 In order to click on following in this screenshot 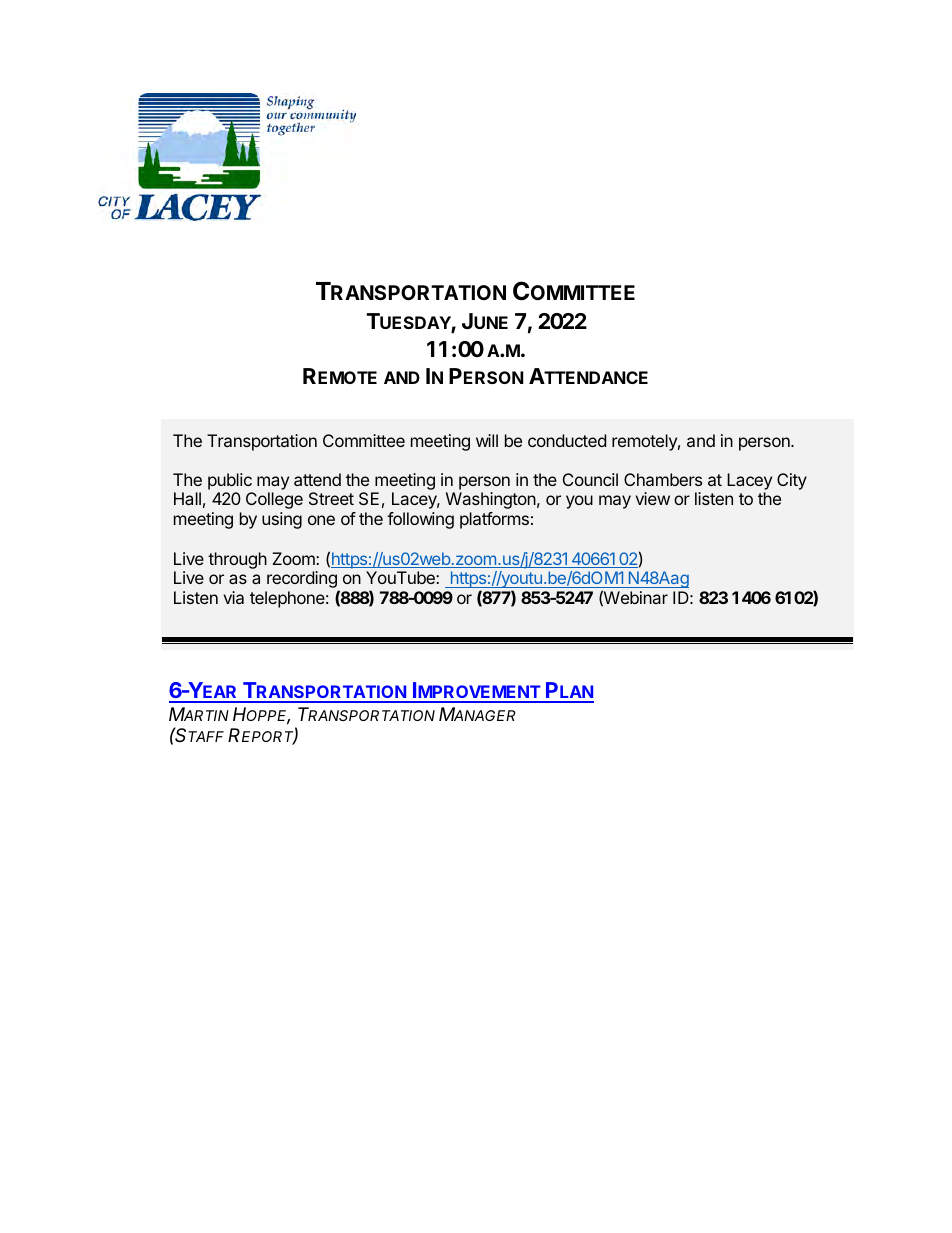, I will do `click(420, 520)`.
